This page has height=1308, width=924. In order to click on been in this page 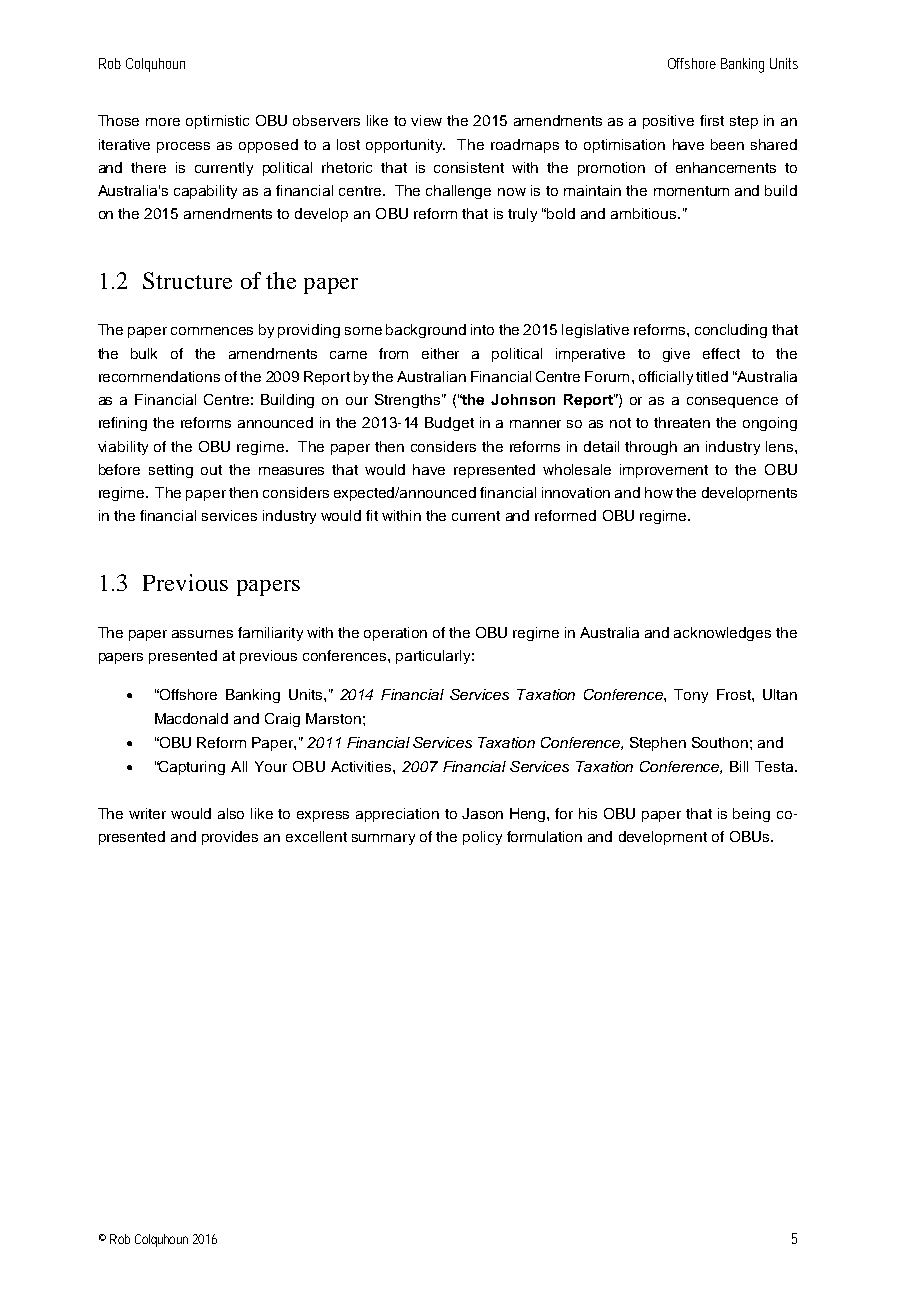, I will do `click(727, 144)`.
